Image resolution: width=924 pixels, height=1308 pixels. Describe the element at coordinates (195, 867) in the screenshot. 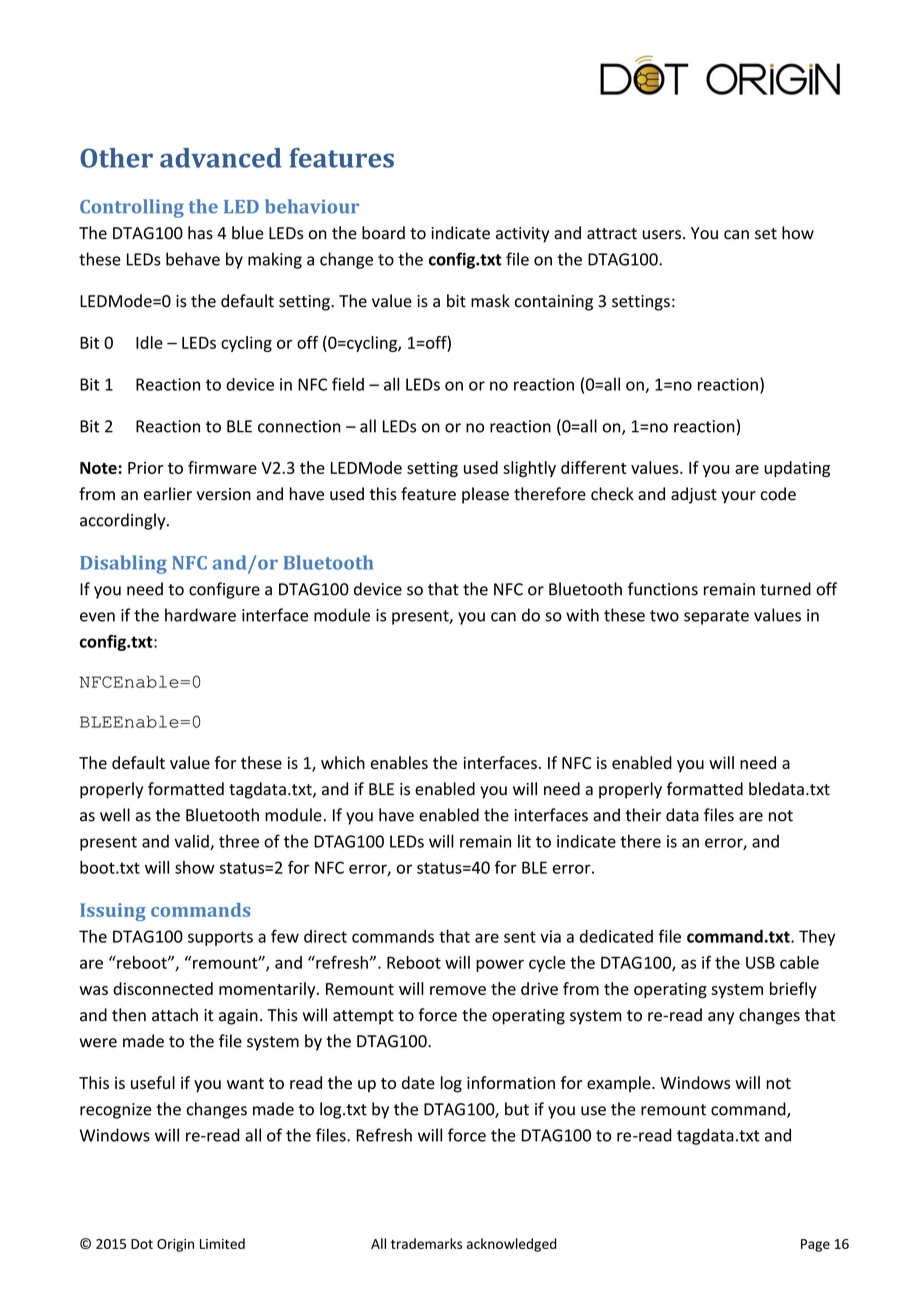

I see `show` at that location.
